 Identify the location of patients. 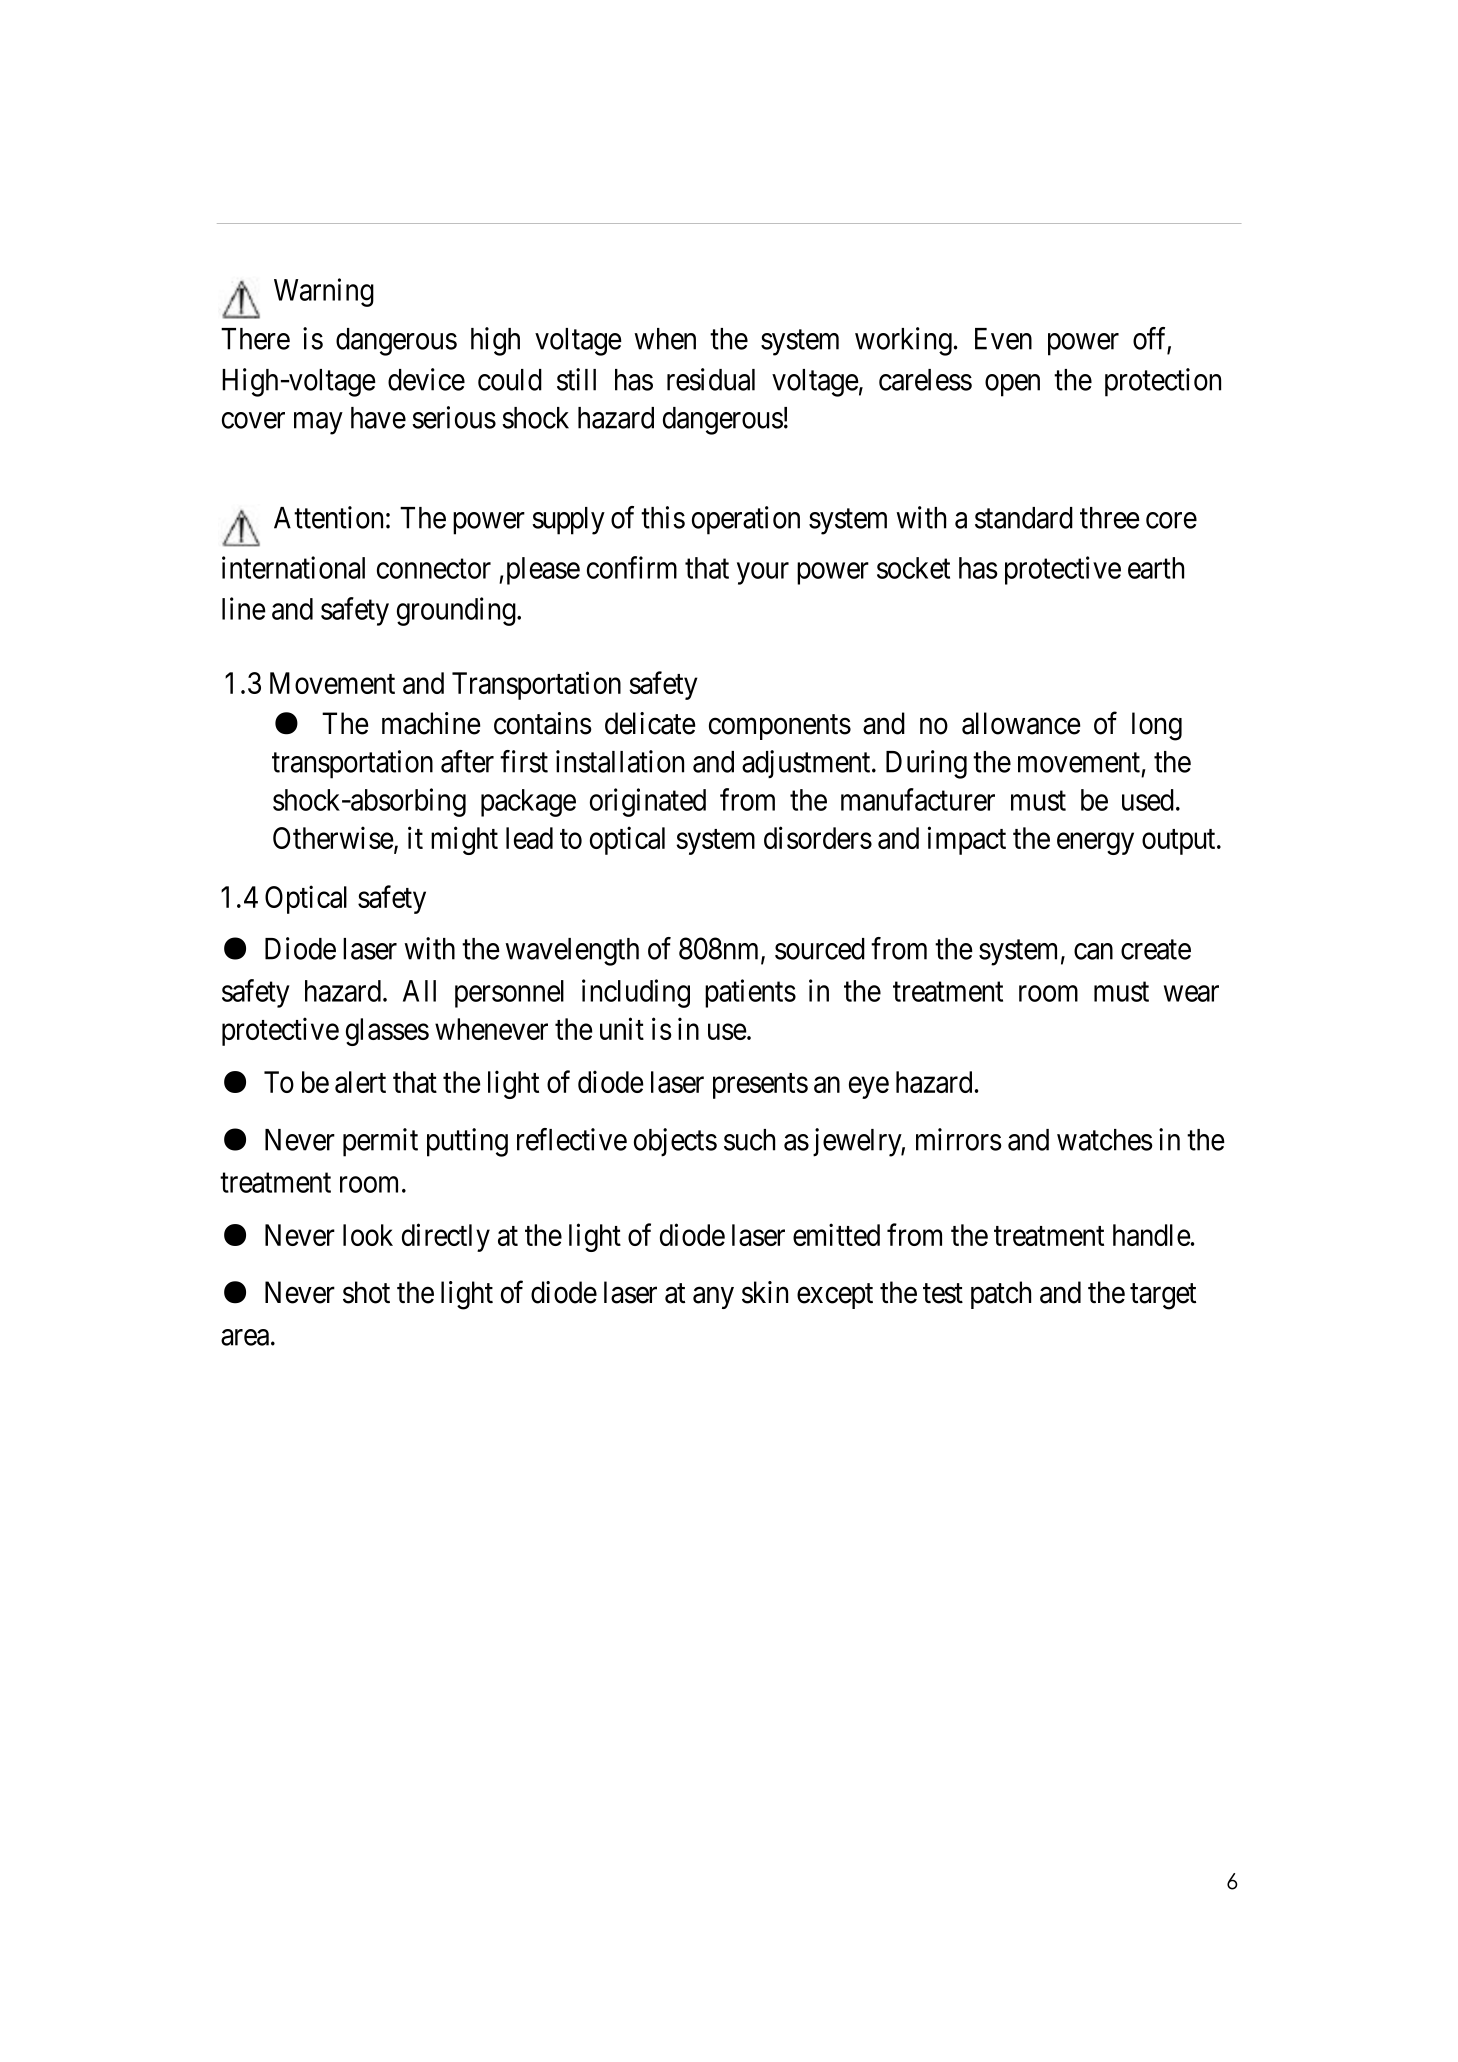
(750, 993).
